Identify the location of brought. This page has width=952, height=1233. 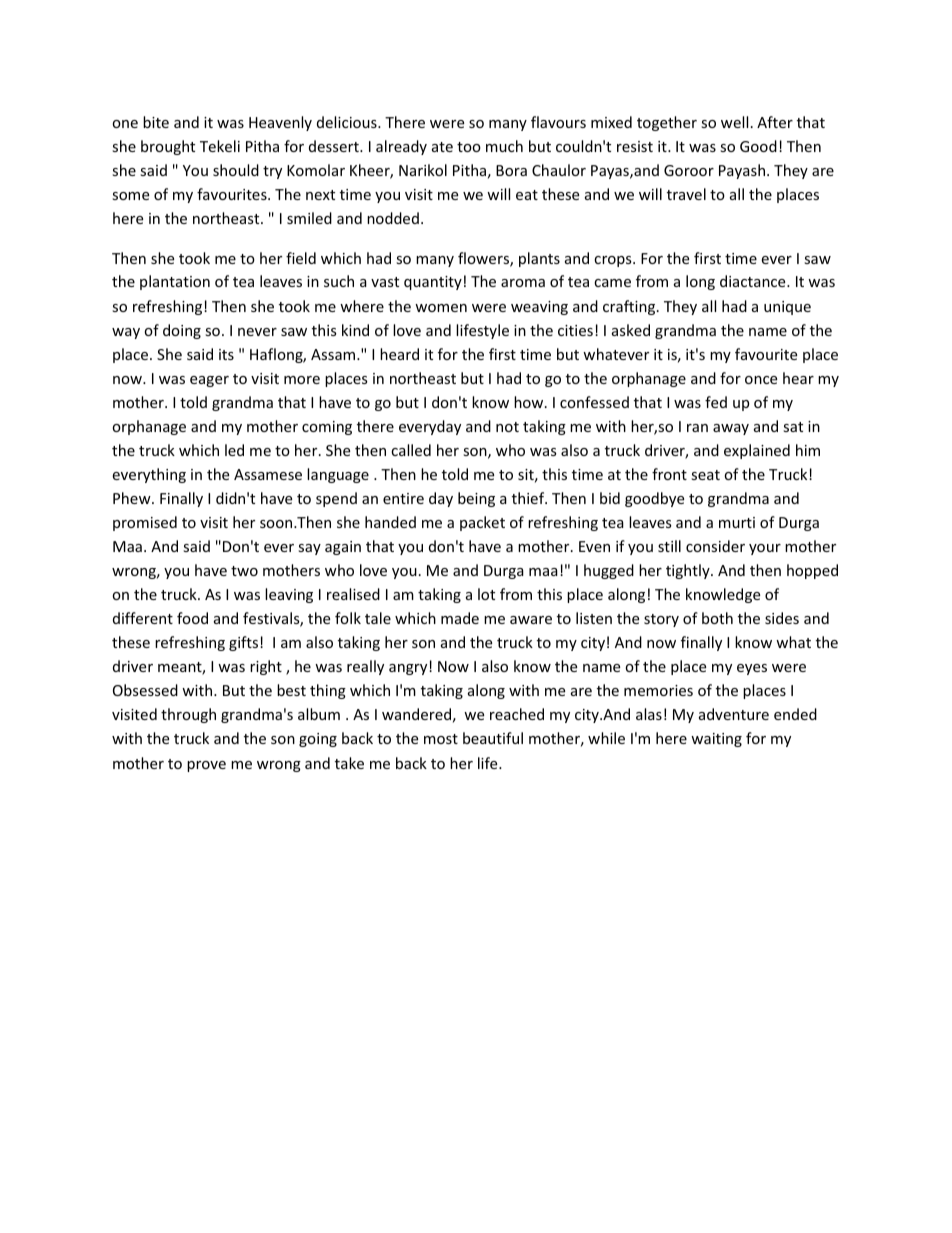
(168, 147).
